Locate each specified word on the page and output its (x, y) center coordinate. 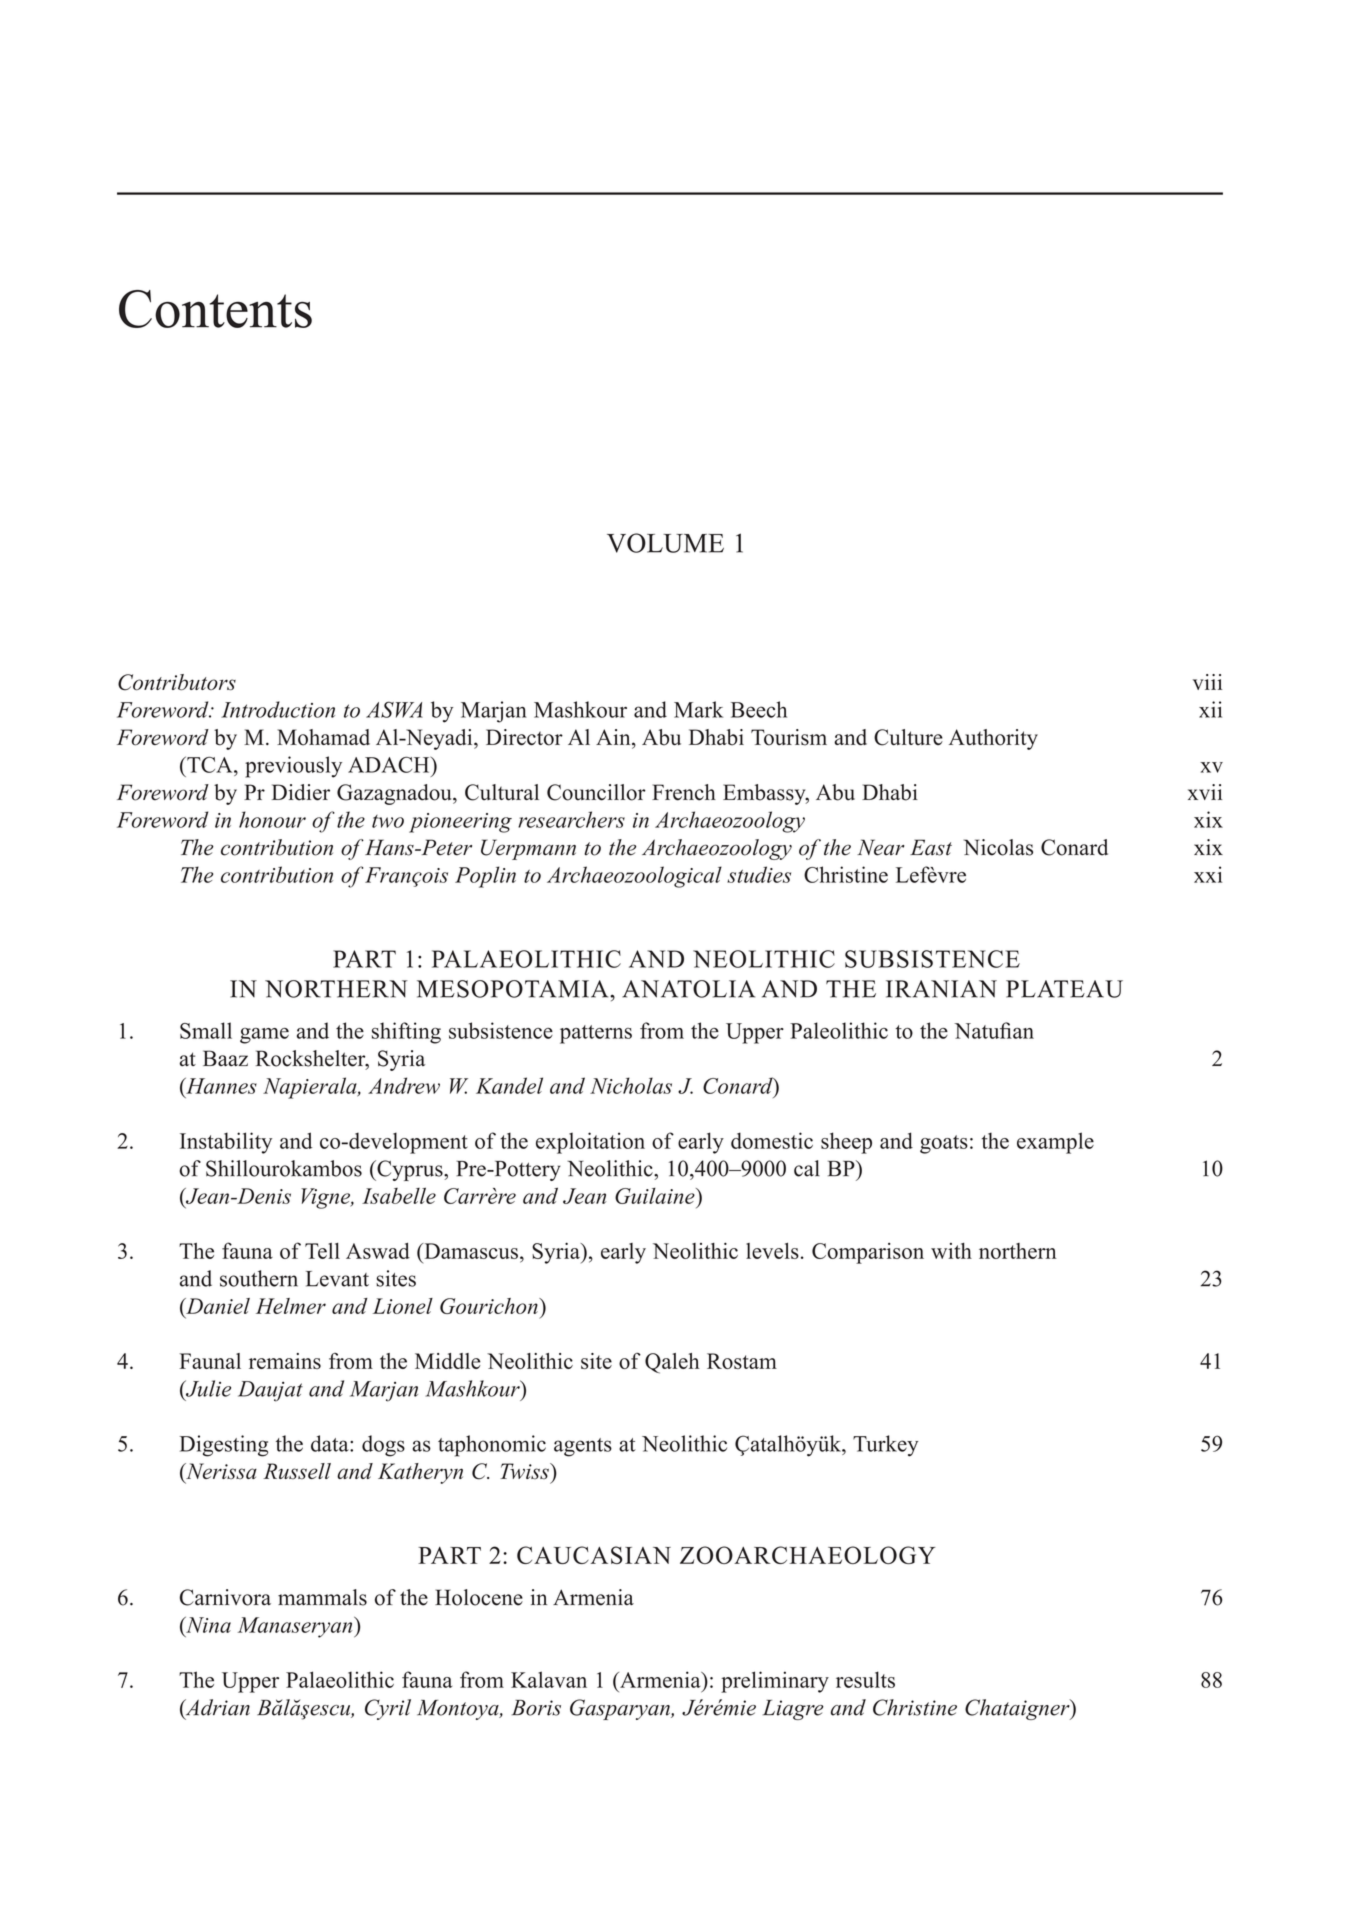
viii (1207, 682)
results (865, 1679)
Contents (215, 309)
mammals (322, 1597)
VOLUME (665, 543)
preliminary (775, 1682)
